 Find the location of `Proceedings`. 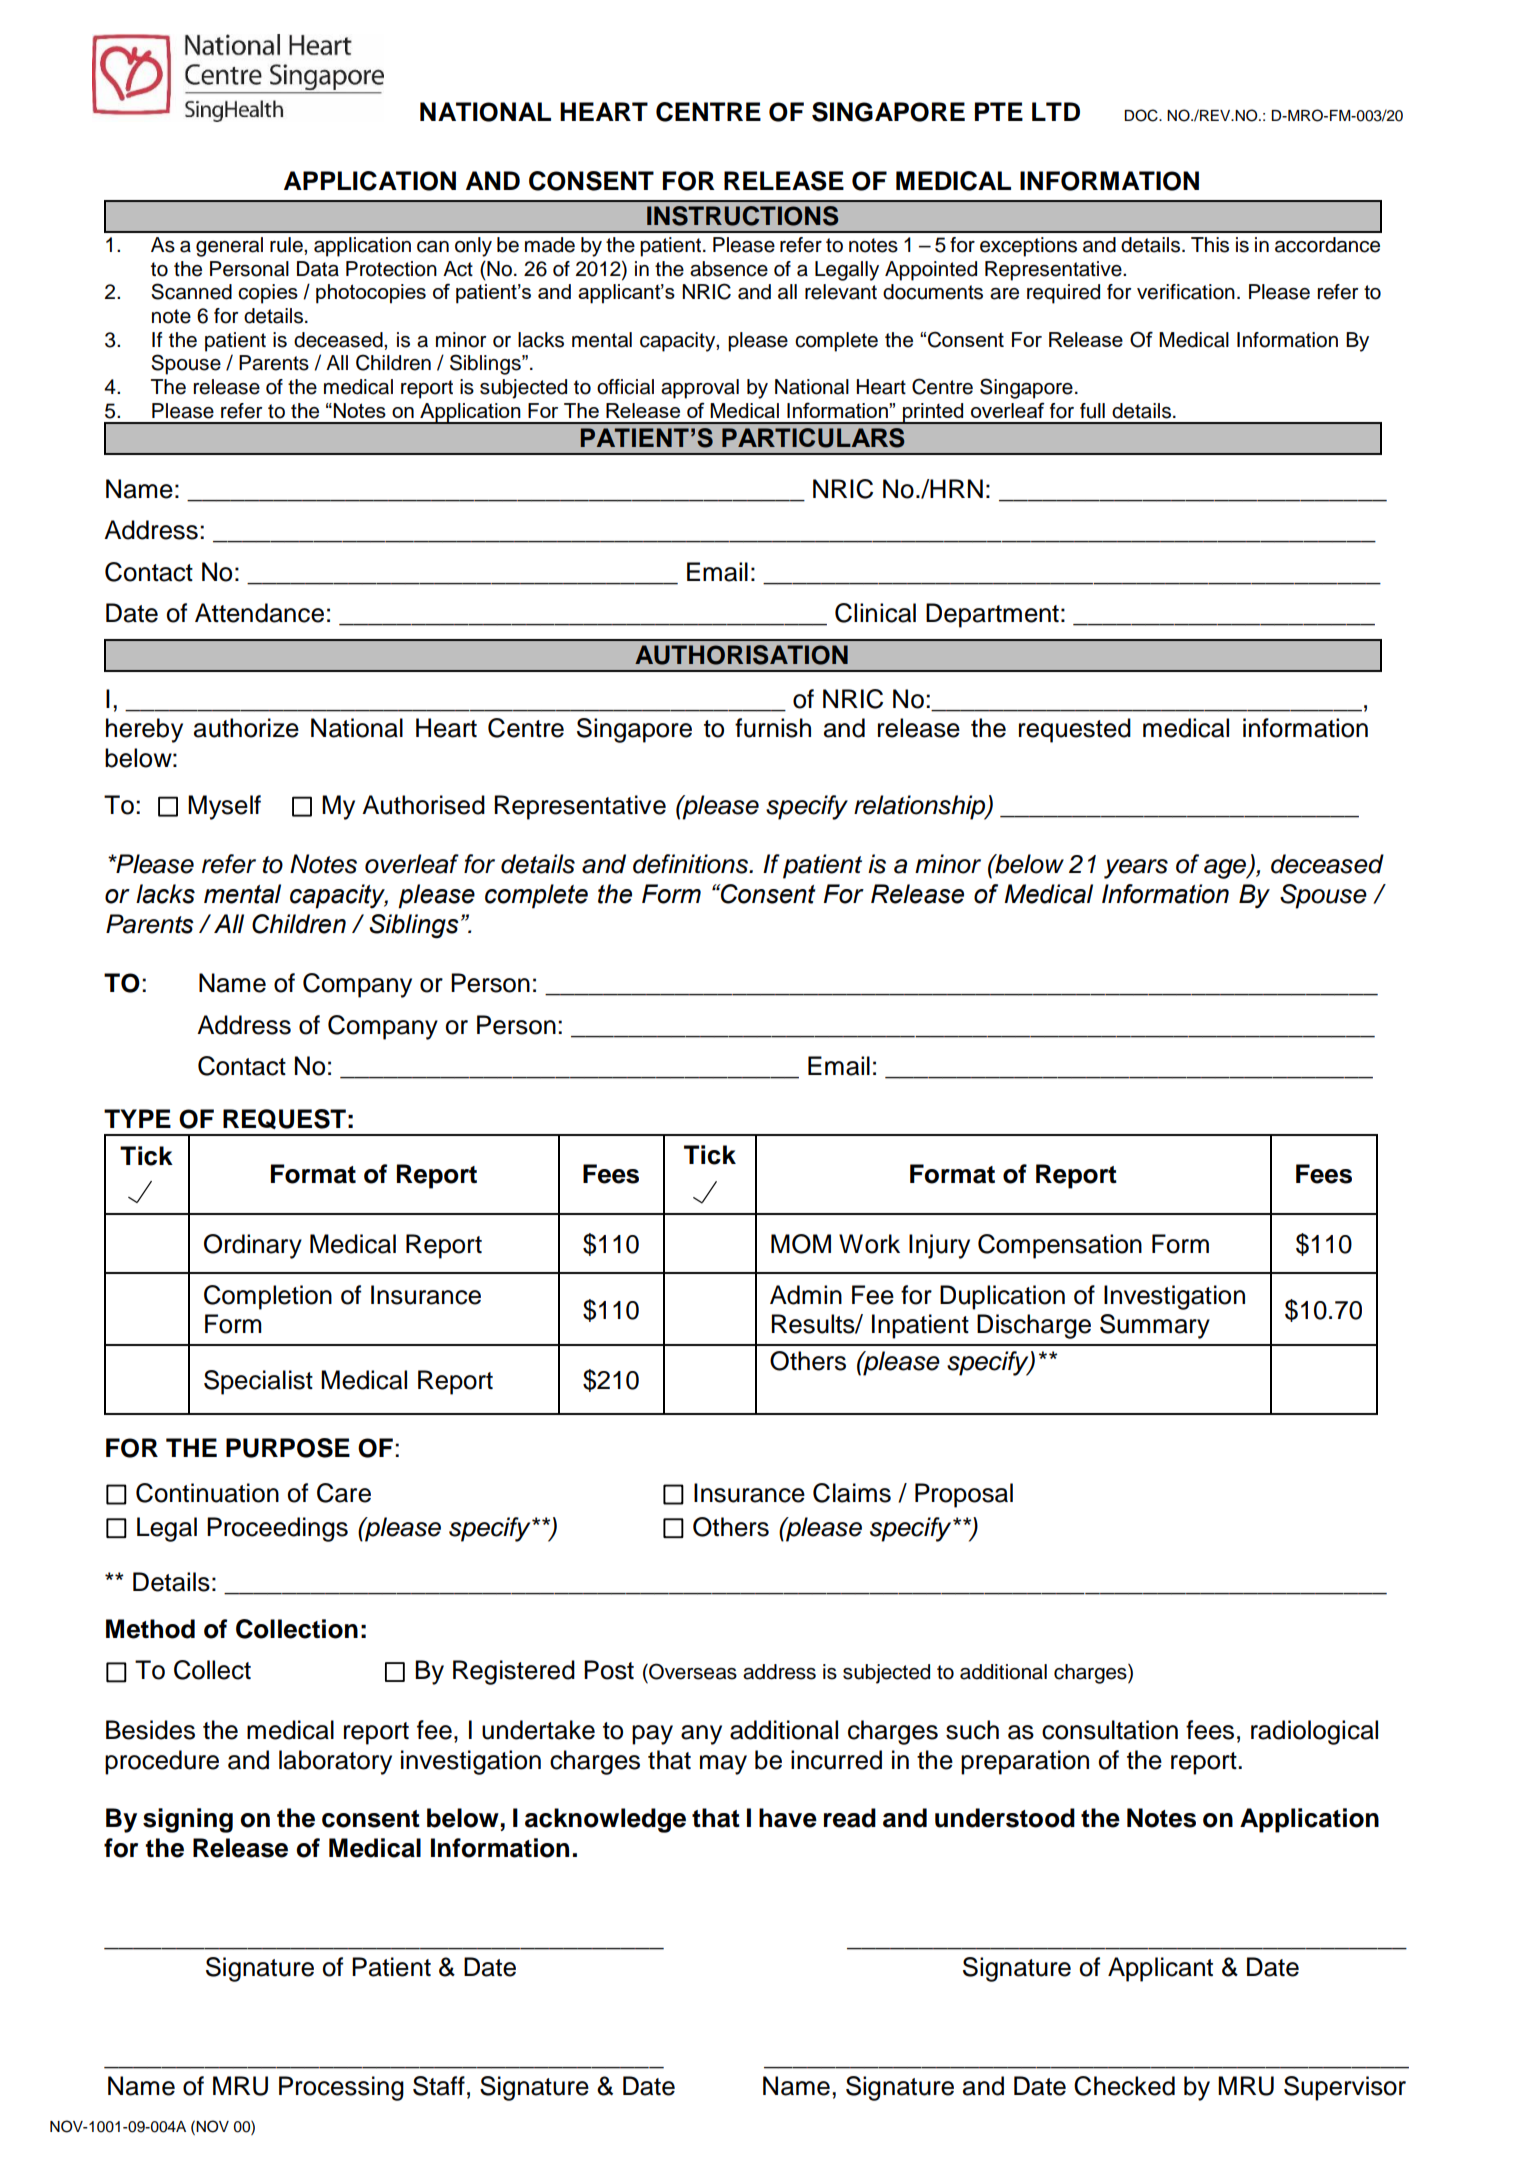

Proceedings is located at coordinates (277, 1529).
